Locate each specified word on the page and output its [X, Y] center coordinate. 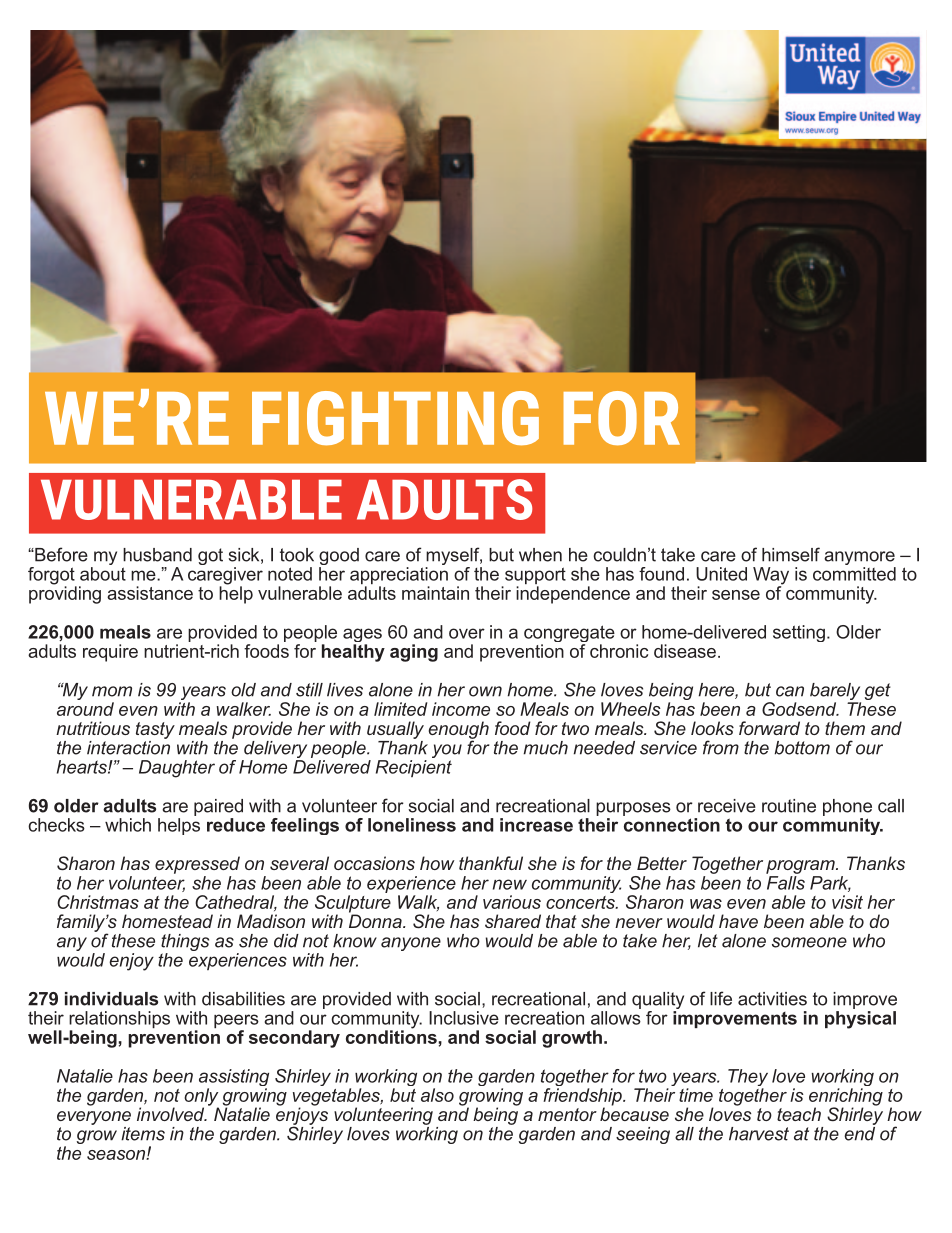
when [540, 555]
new [510, 884]
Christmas [98, 902]
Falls [786, 883]
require [110, 653]
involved [172, 1114]
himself [791, 554]
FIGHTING [395, 418]
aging [414, 653]
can [790, 691]
